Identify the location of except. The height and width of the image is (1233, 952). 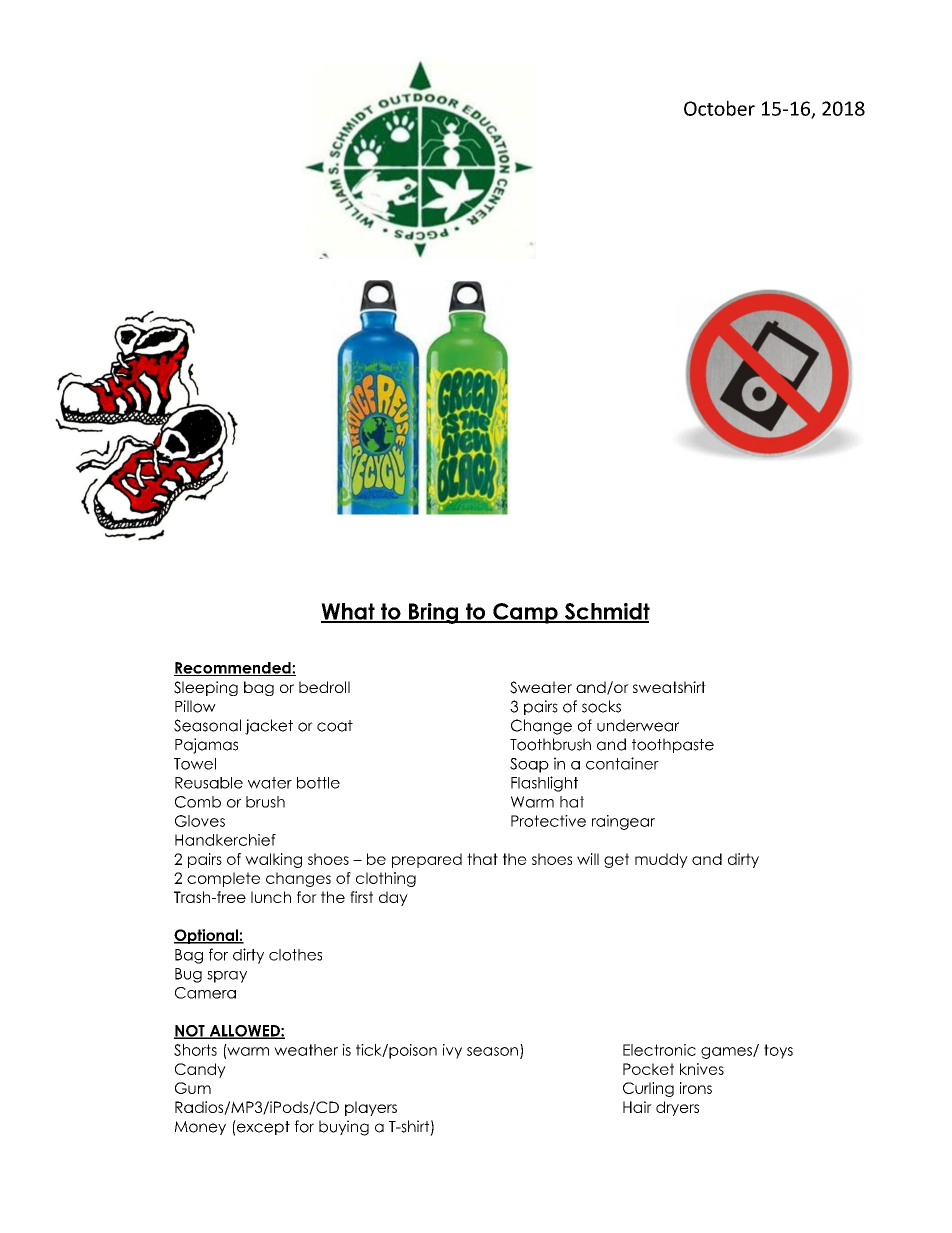
(262, 1127).
